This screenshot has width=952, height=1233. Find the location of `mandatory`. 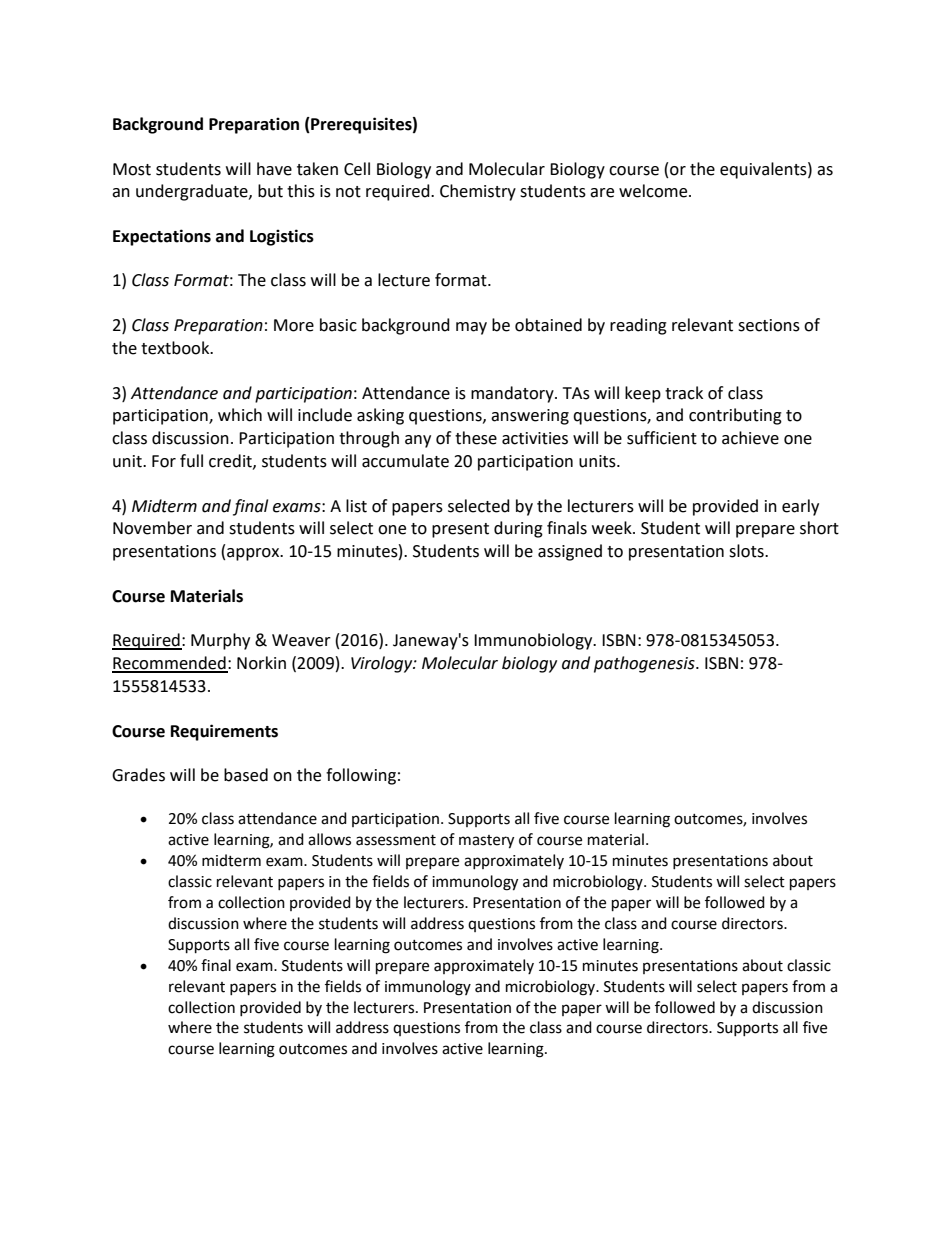

mandatory is located at coordinates (513, 394).
